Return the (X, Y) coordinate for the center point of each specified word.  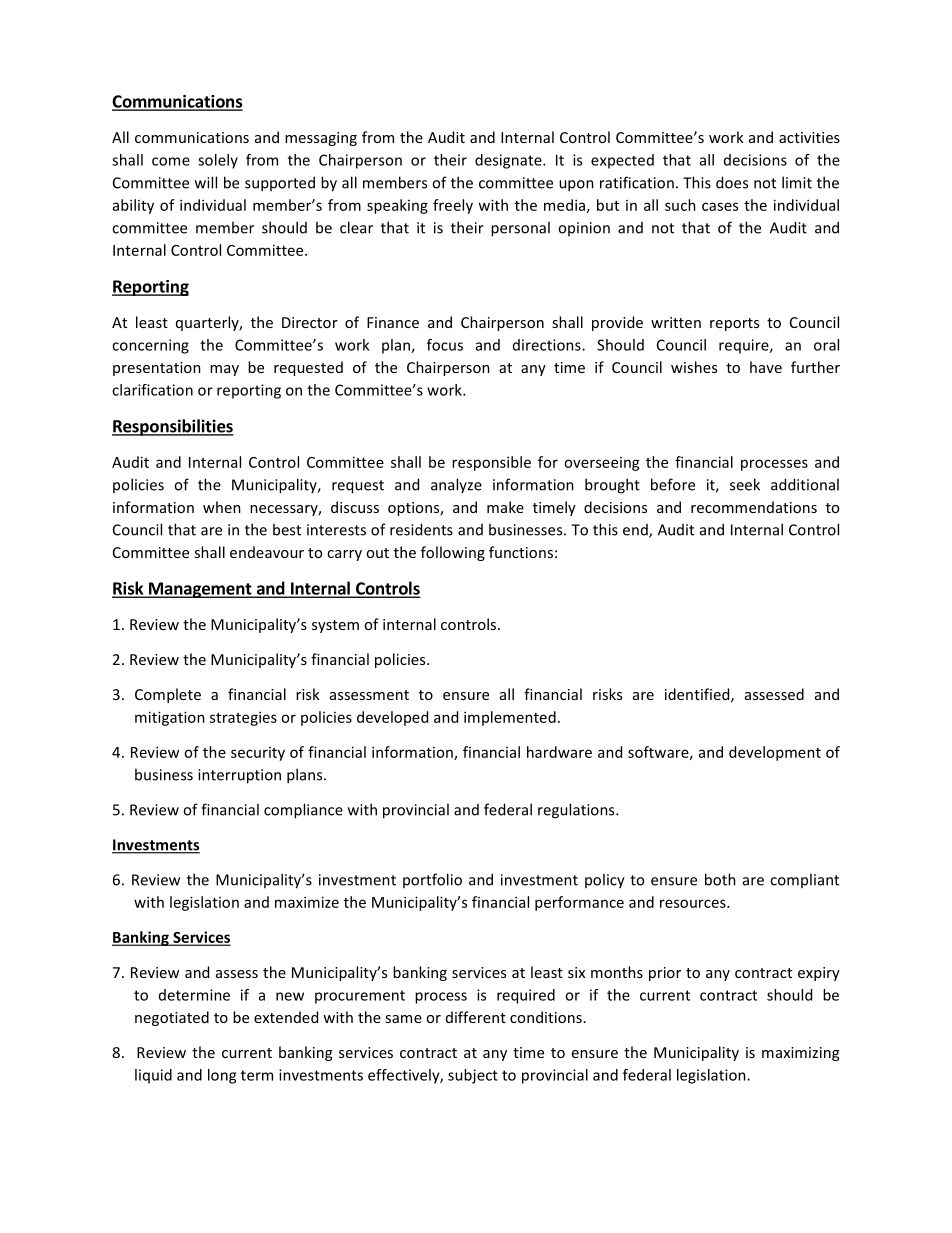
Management (200, 590)
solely (218, 161)
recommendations (754, 507)
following (453, 553)
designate (509, 161)
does (732, 182)
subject (473, 1076)
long (222, 1076)
